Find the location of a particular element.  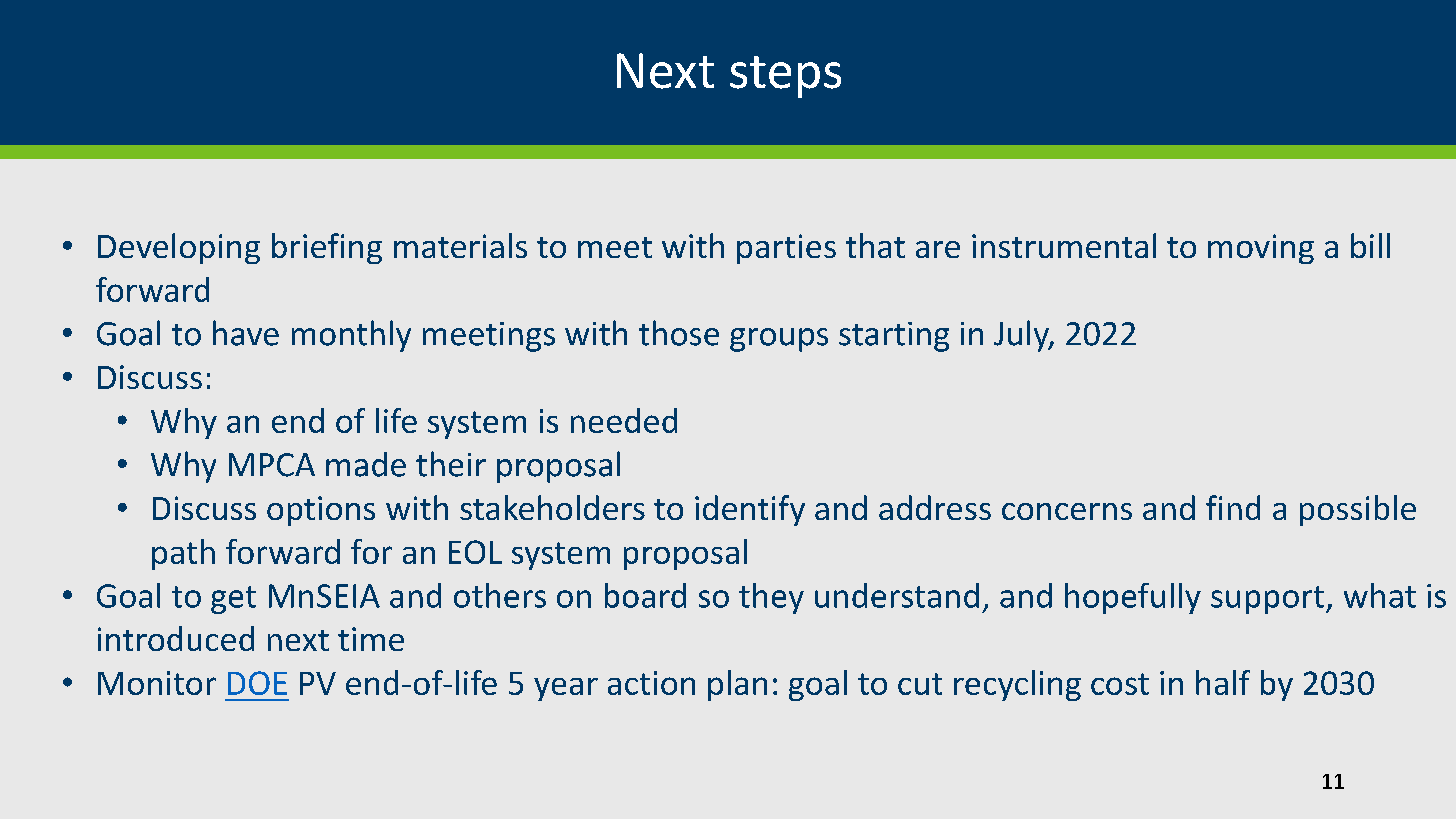

identify is located at coordinates (750, 510).
